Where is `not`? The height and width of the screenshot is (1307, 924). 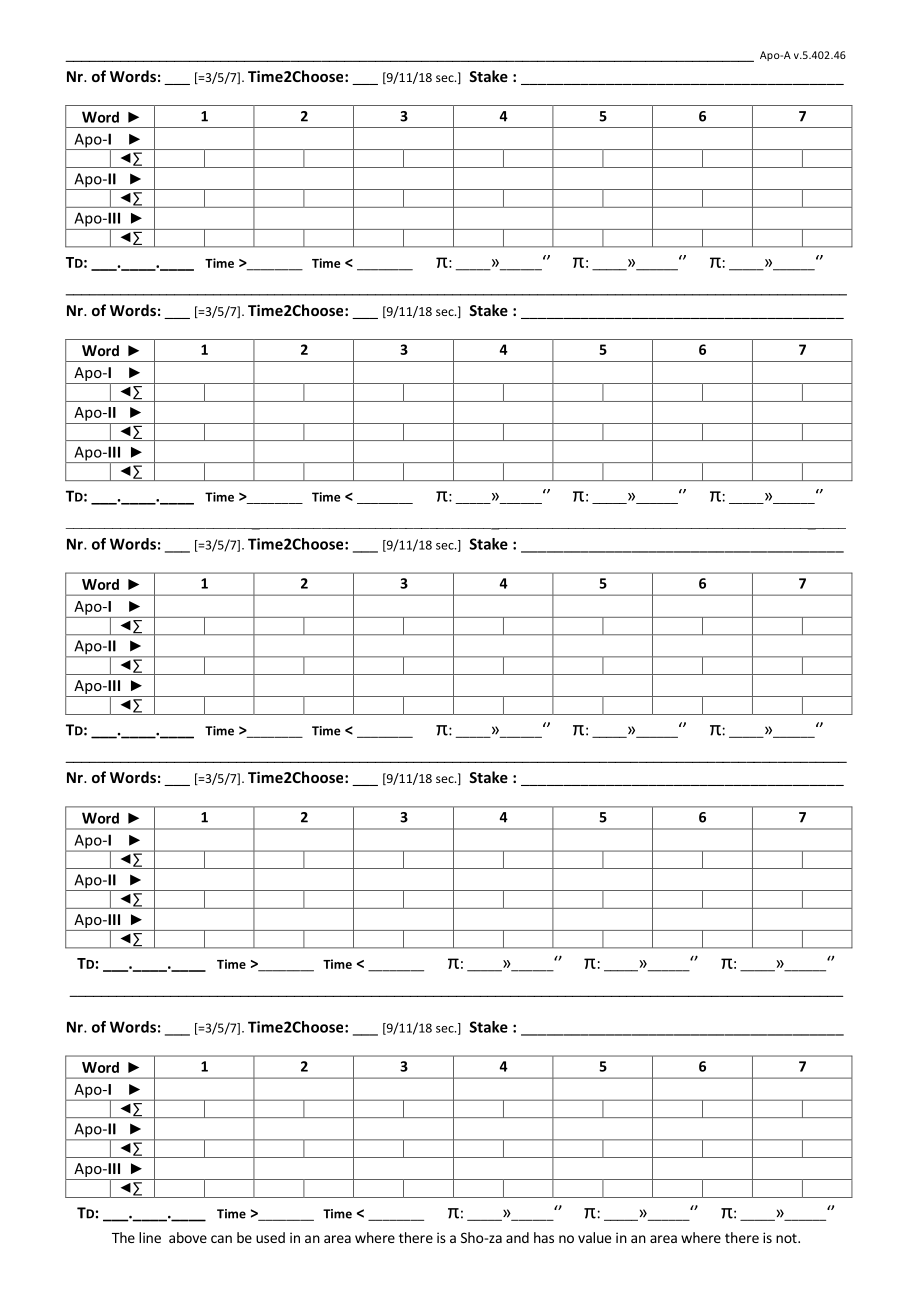 not is located at coordinates (787, 1238).
